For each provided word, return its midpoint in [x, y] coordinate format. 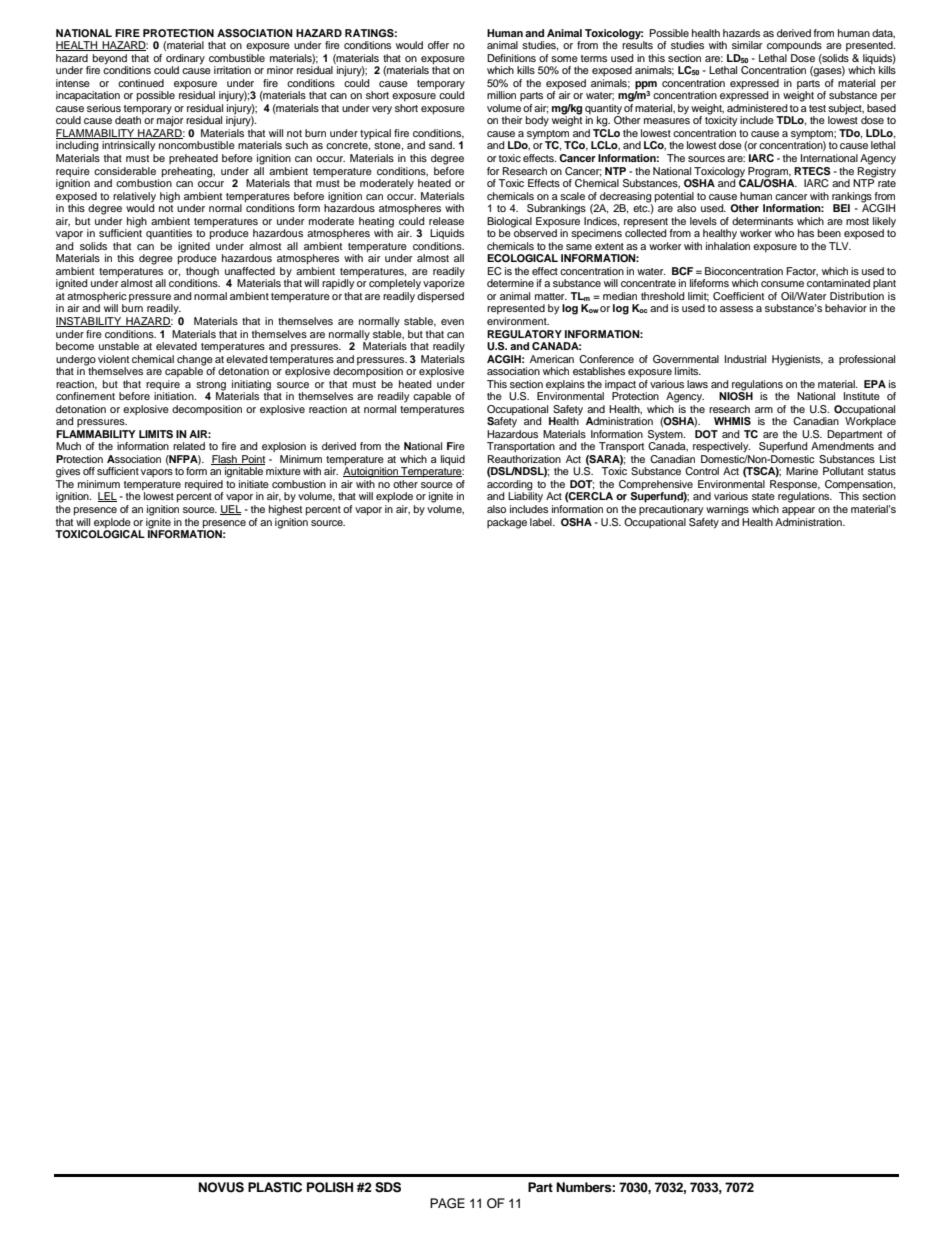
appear [798, 511]
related [189, 446]
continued [141, 83]
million [501, 95]
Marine [802, 471]
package [507, 523]
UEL [231, 510]
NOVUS [221, 1187]
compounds [794, 46]
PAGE [447, 1203]
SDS [388, 1187]
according [510, 486]
